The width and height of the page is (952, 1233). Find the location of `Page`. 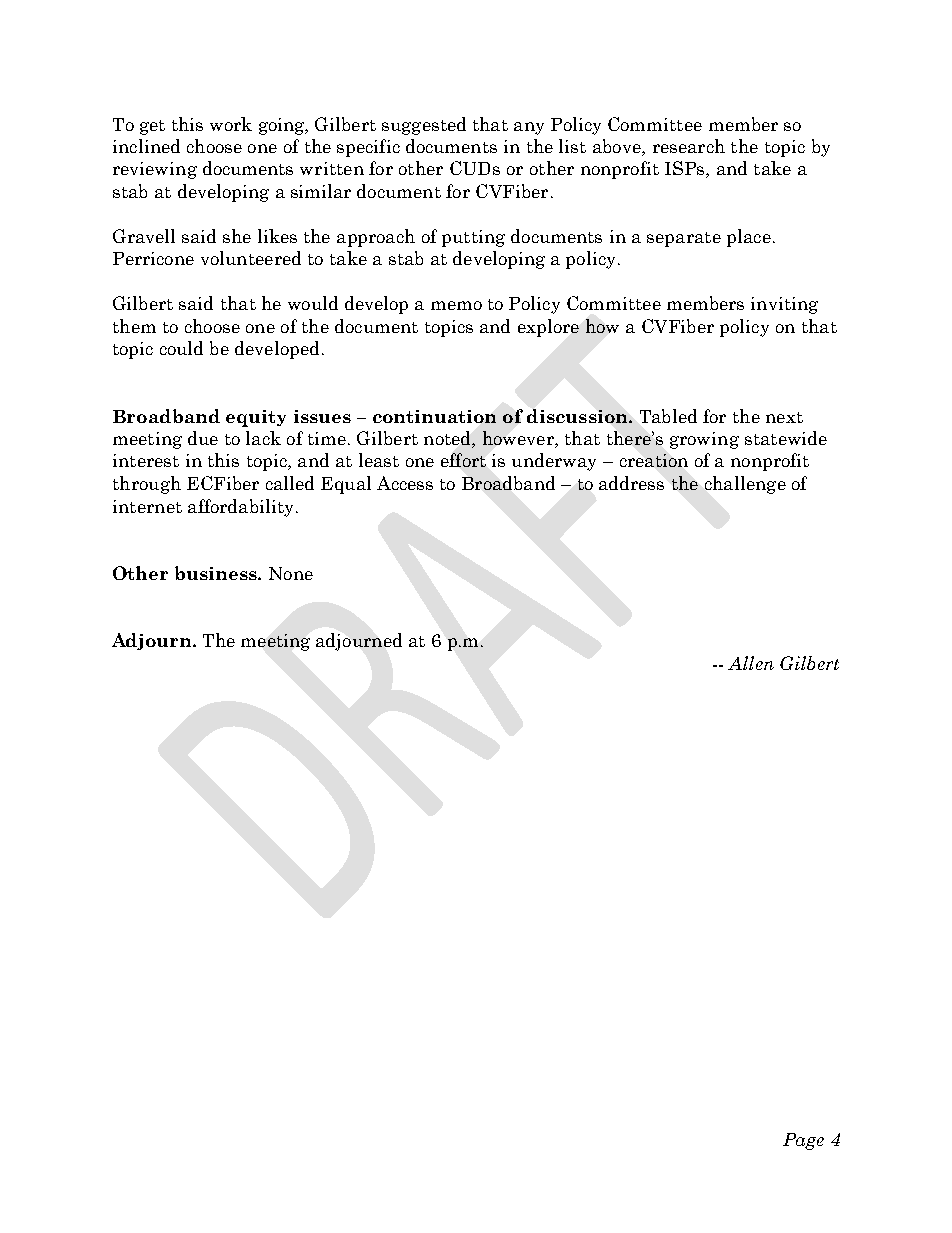

Page is located at coordinates (803, 1141).
